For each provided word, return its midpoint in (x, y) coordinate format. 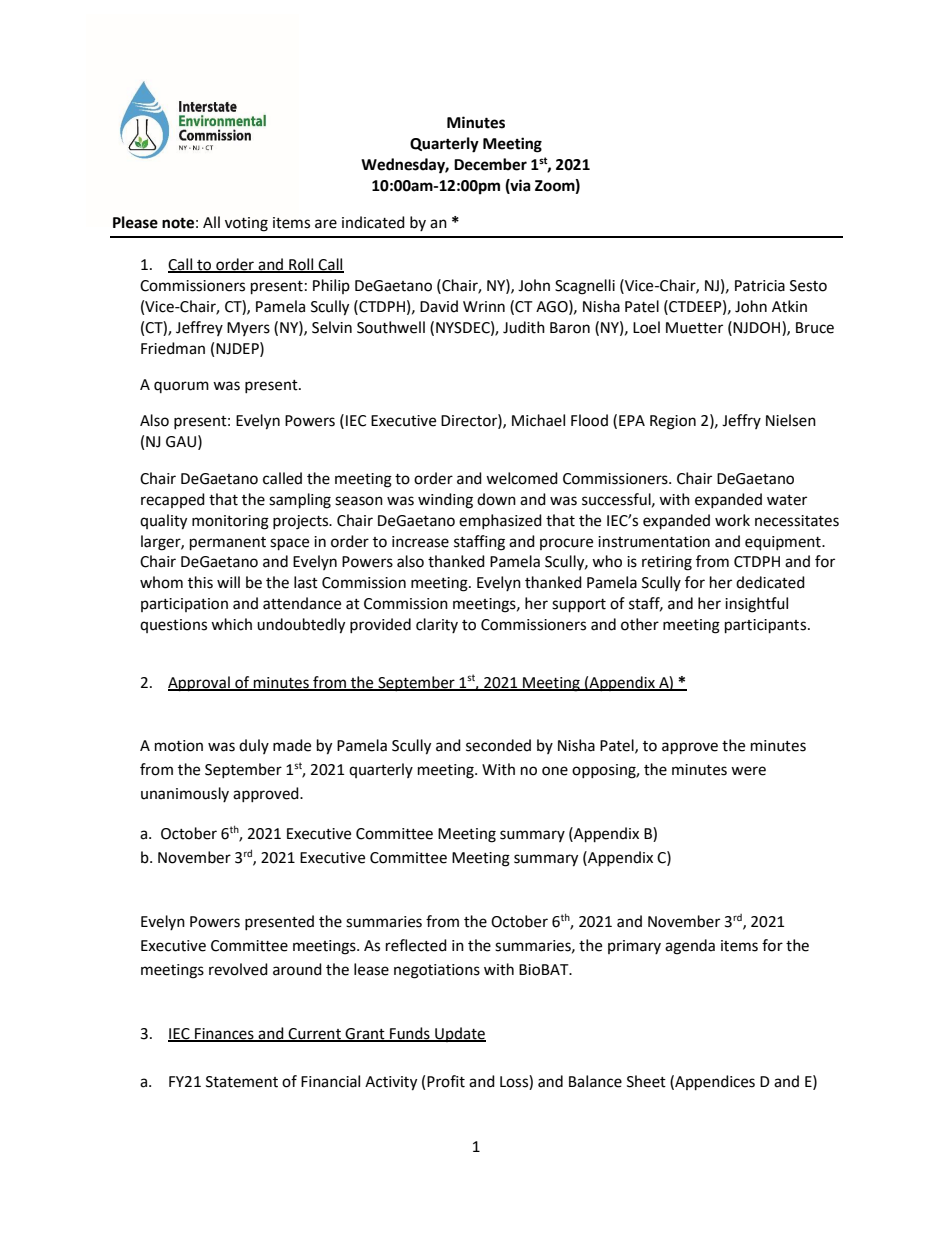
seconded (498, 745)
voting (246, 224)
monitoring (230, 522)
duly (254, 746)
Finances (224, 1034)
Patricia (760, 286)
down (496, 499)
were (748, 771)
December (490, 164)
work (732, 520)
